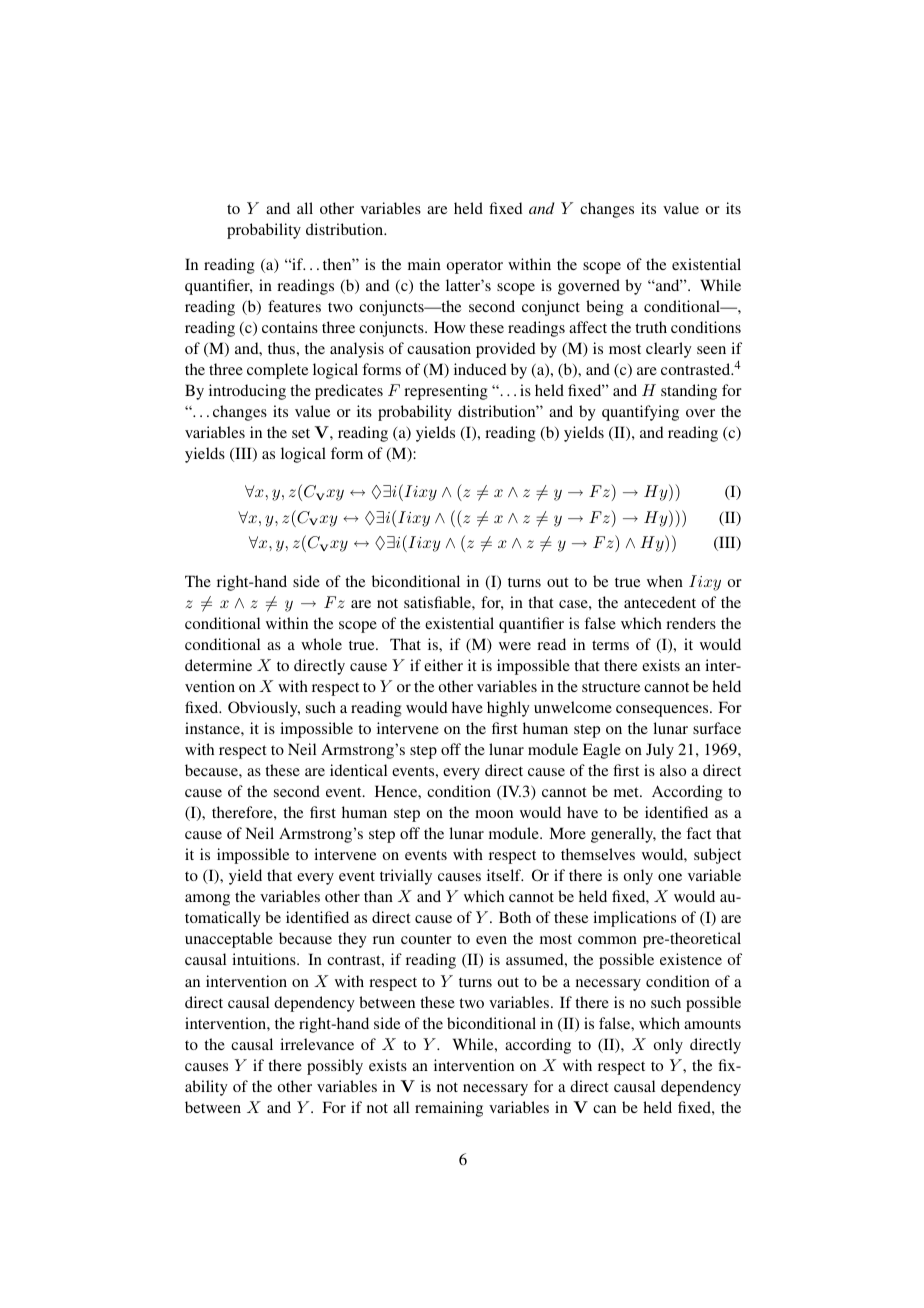 The height and width of the document is (1308, 924). I want to click on itself, so click(505, 875).
